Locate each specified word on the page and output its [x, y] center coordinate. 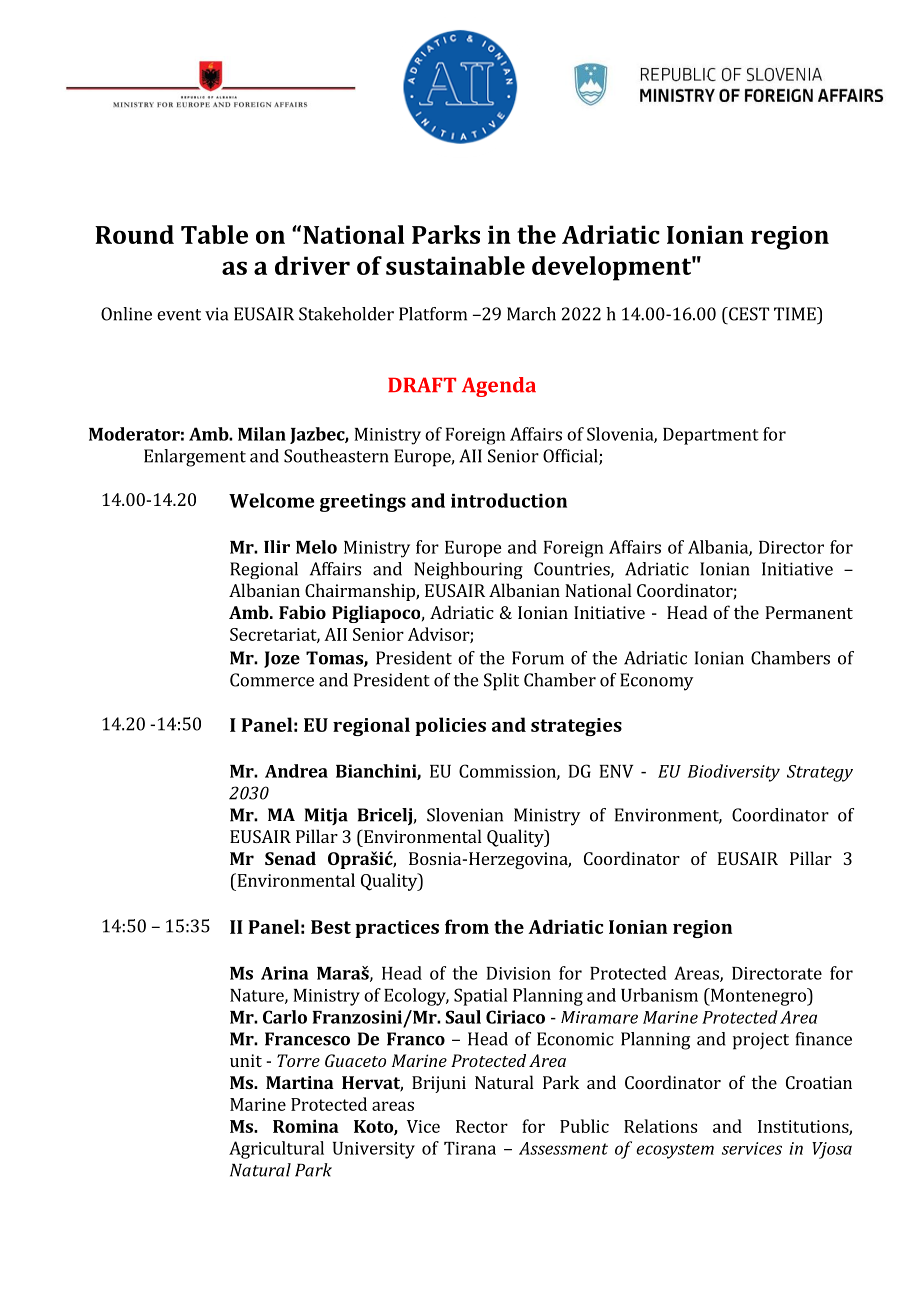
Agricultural [276, 1150]
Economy [656, 682]
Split [501, 682]
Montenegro [758, 997]
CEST [747, 314]
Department [711, 436]
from [467, 926]
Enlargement [195, 458]
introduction [509, 500]
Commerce [272, 680]
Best [331, 927]
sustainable [455, 265]
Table [214, 234]
